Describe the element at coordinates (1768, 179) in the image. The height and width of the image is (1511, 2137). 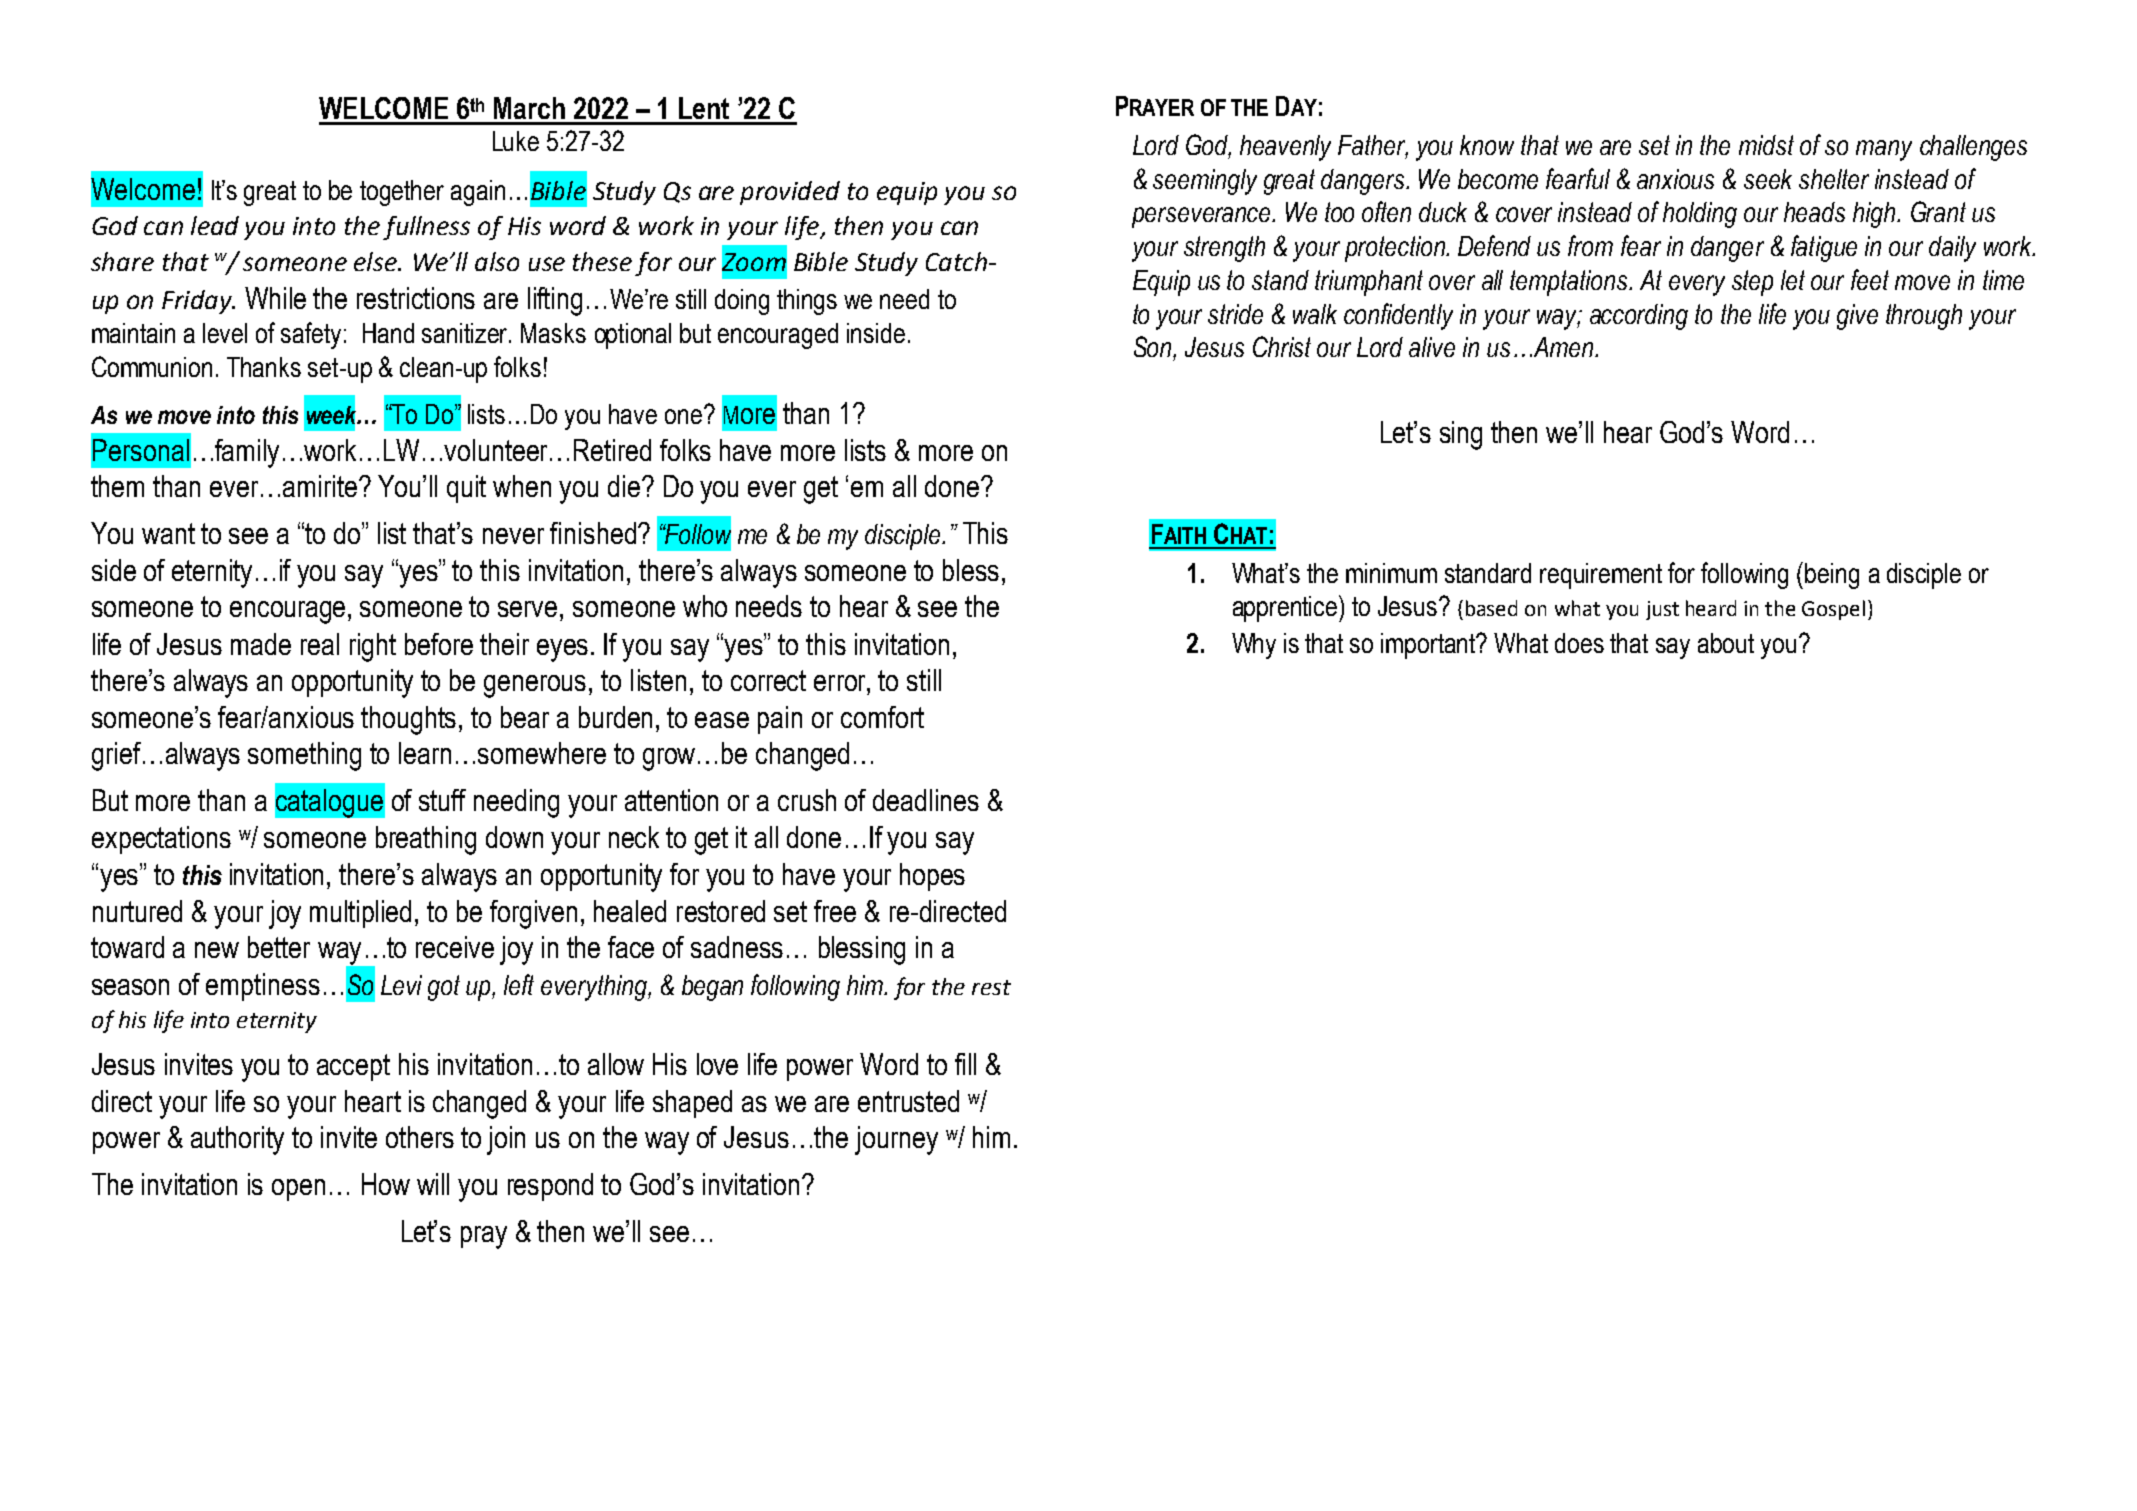
I see `seek` at that location.
